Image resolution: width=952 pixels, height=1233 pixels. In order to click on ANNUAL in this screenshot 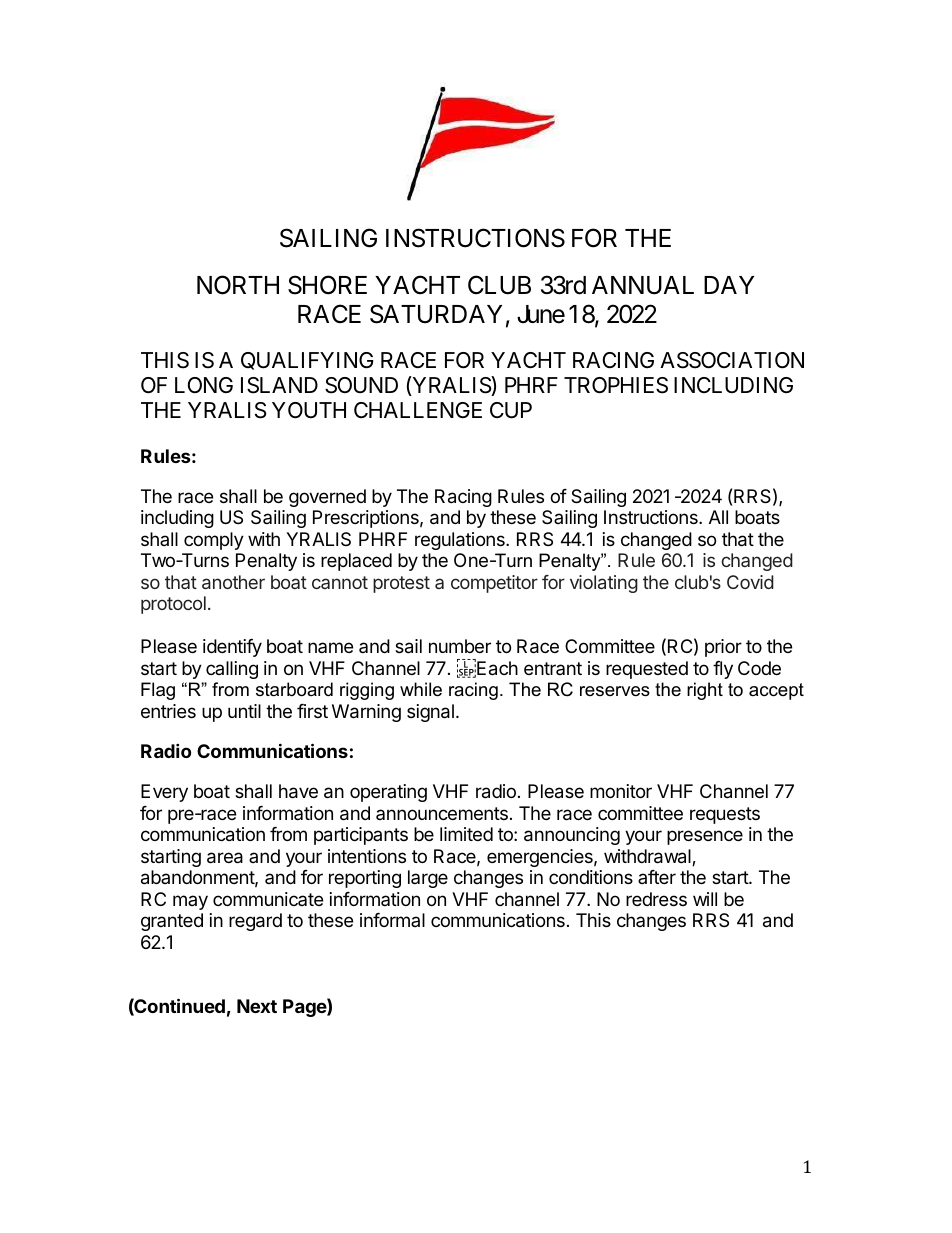, I will do `click(643, 285)`.
